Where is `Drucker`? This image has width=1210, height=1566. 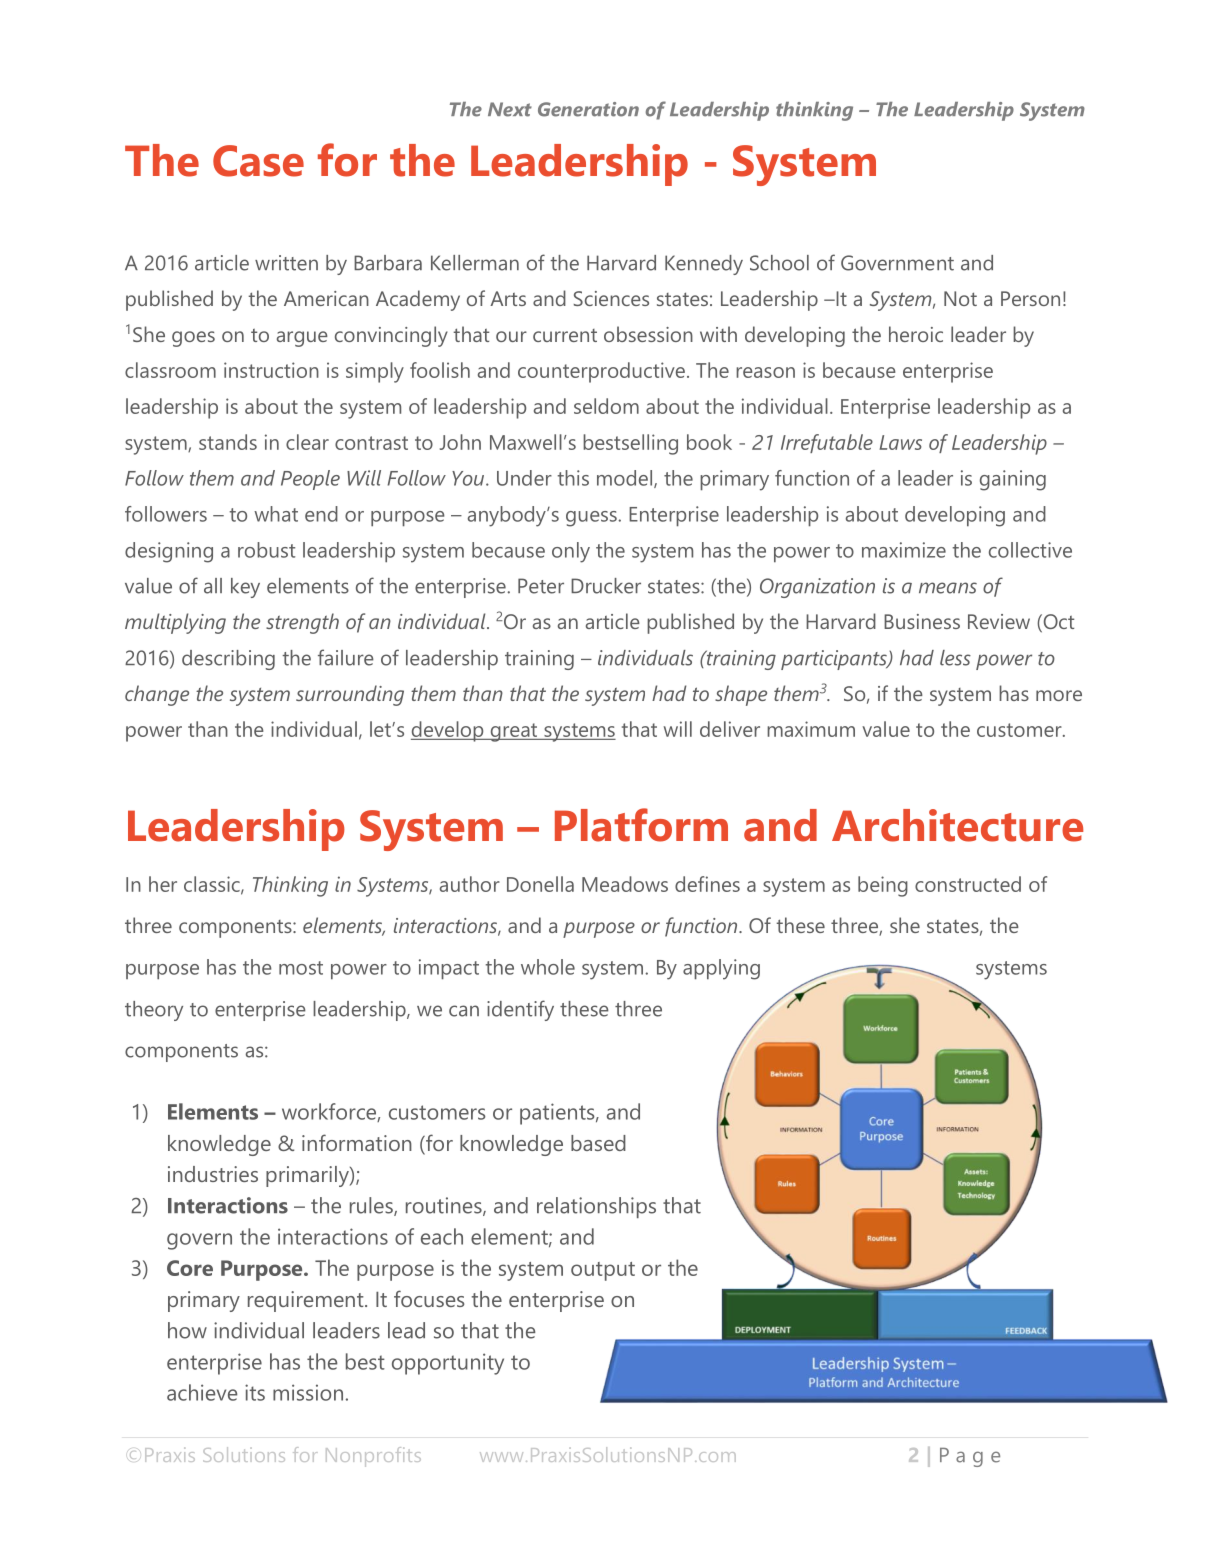
Drucker is located at coordinates (606, 586).
